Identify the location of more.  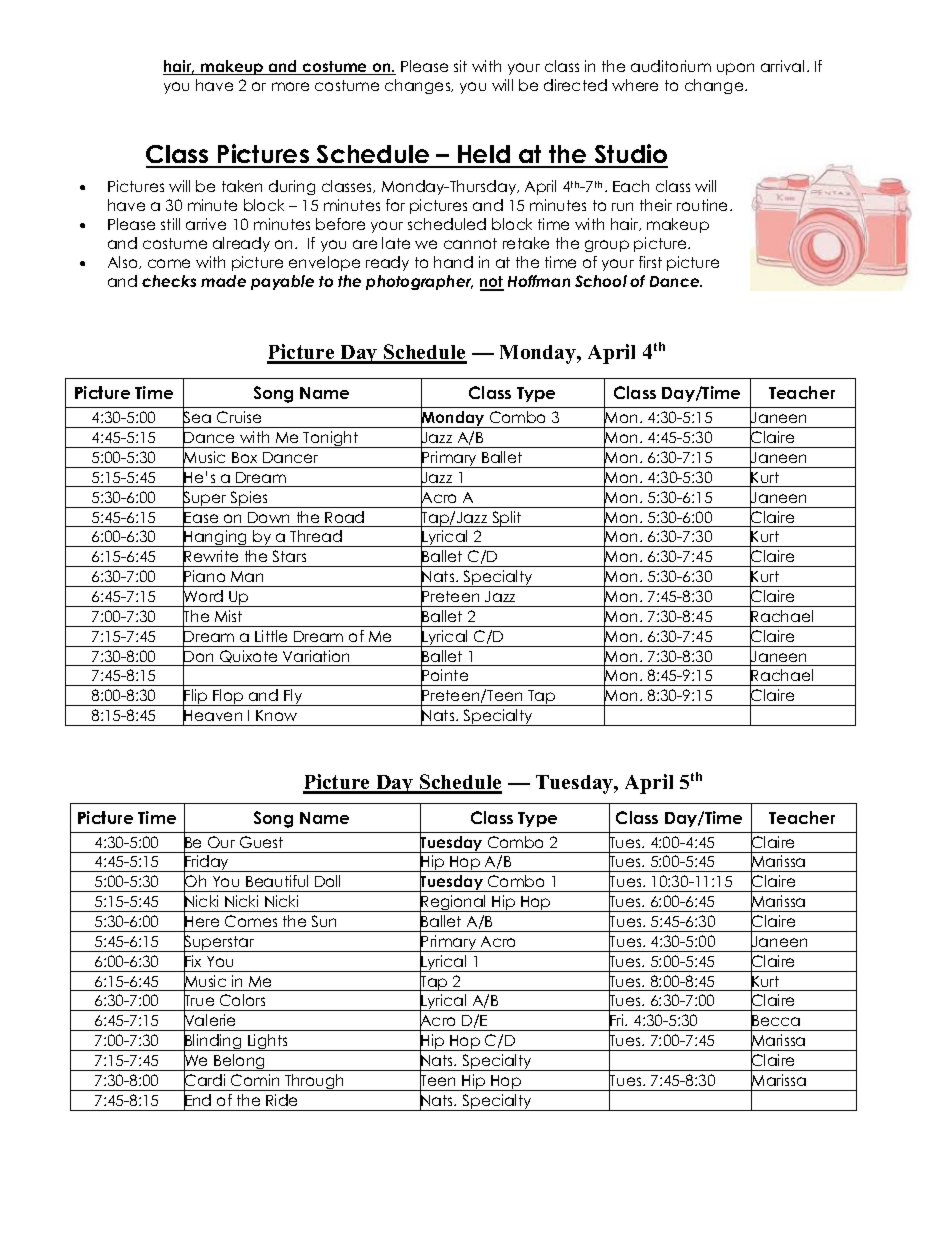
(290, 86).
